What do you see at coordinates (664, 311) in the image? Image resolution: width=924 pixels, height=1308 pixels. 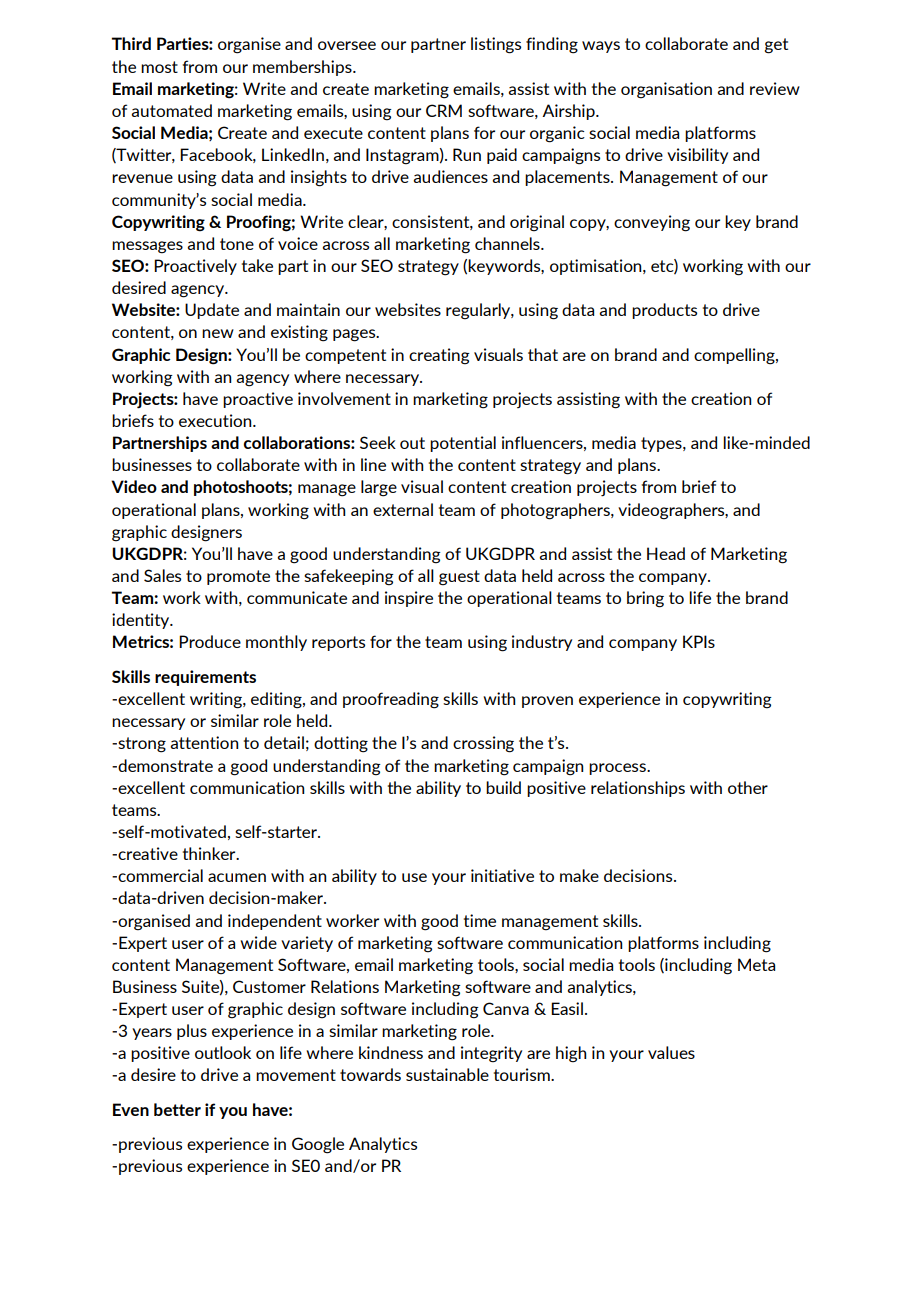 I see `products` at bounding box center [664, 311].
